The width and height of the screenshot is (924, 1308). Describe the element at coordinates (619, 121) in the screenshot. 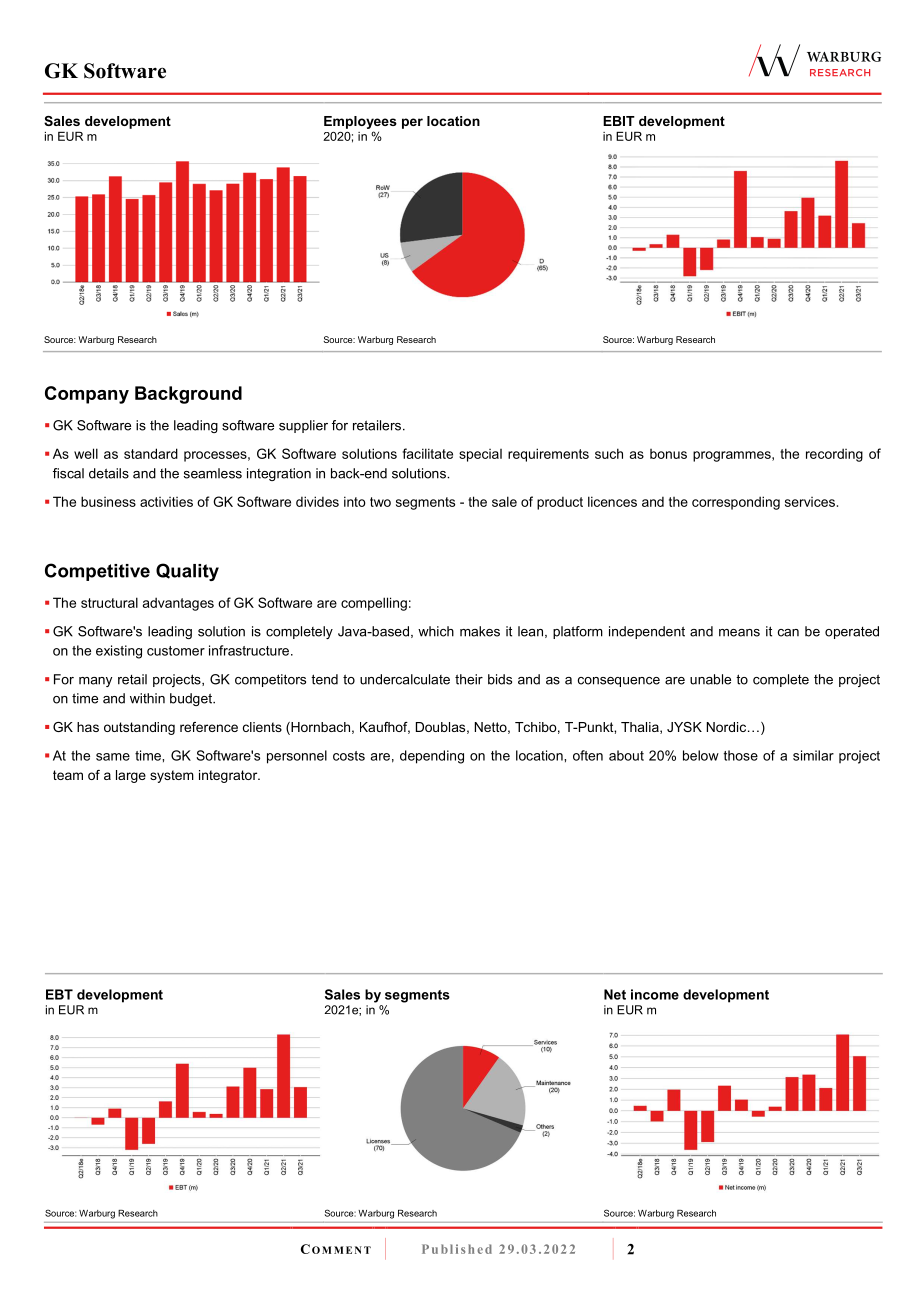

I see `EBIT` at that location.
